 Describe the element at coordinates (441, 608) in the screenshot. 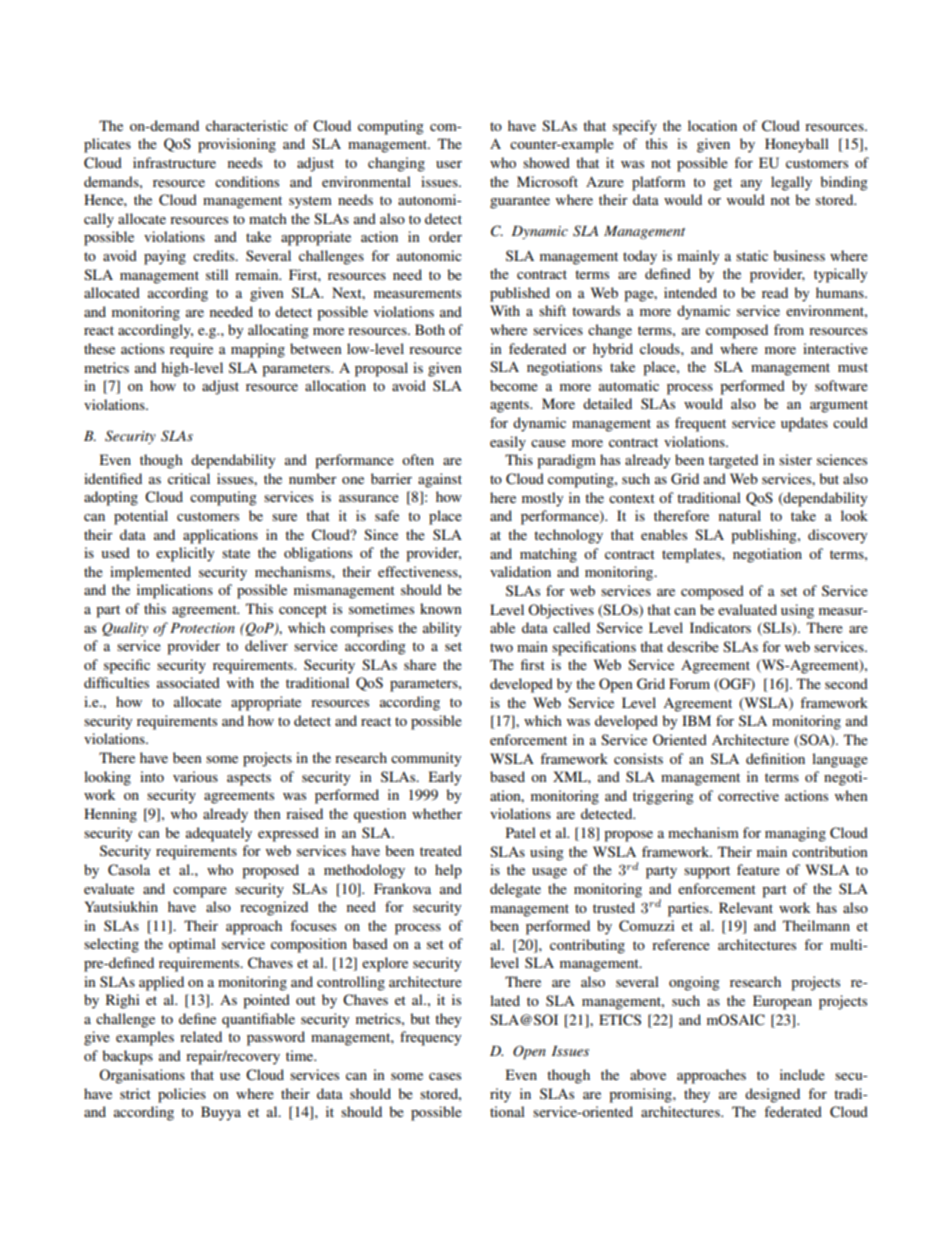

I see `known` at that location.
